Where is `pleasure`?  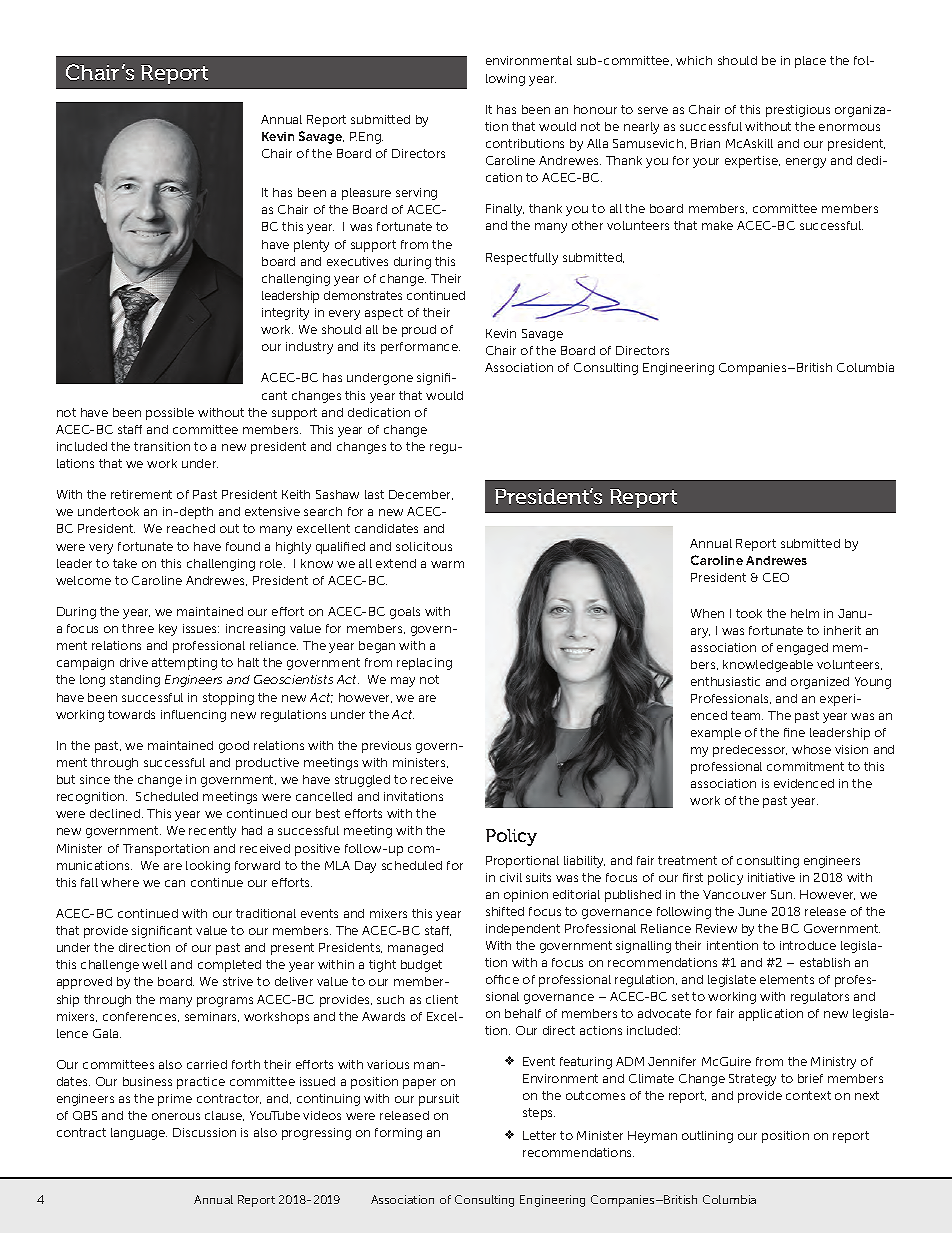
pleasure is located at coordinates (366, 194).
